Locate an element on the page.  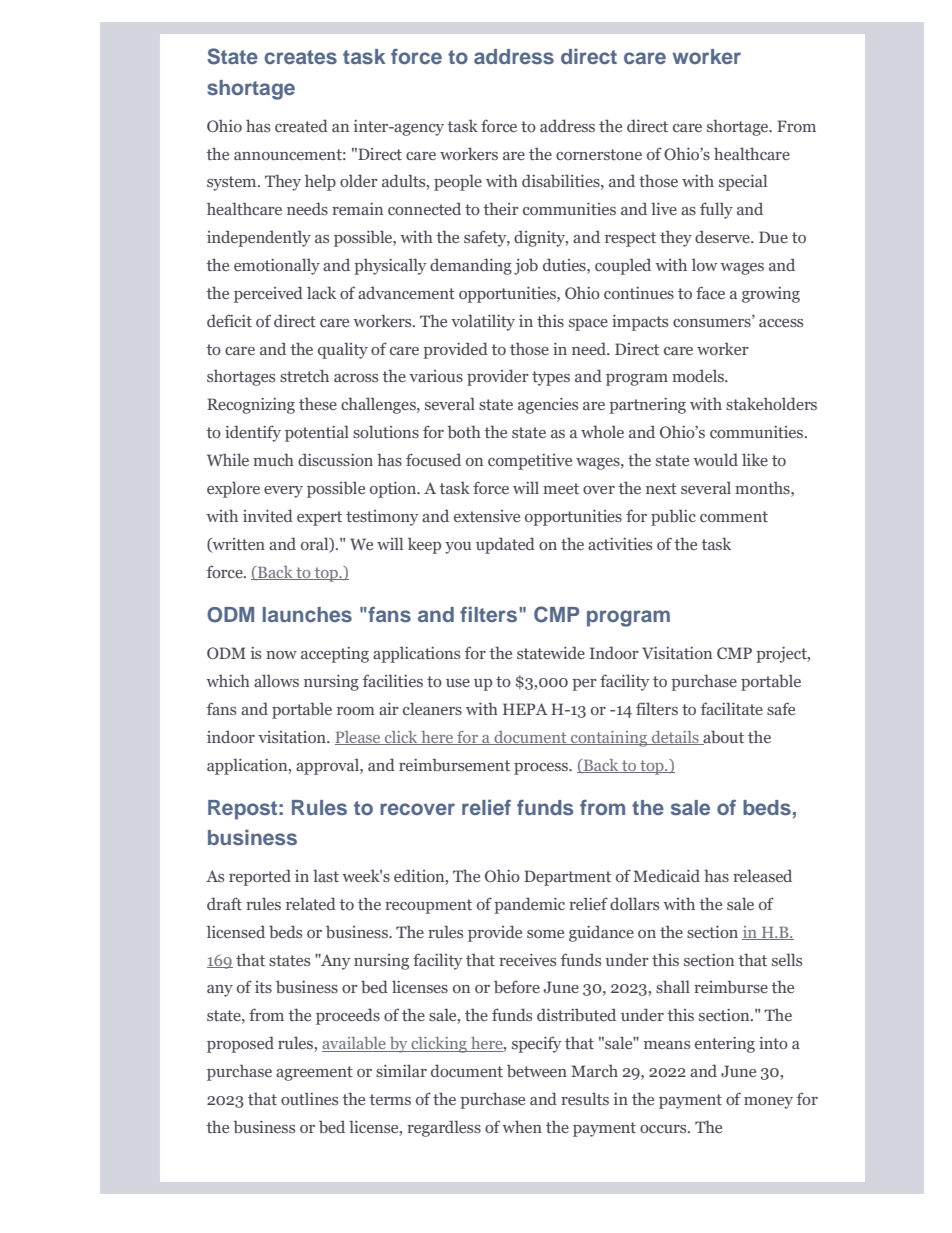
Please is located at coordinates (359, 738).
